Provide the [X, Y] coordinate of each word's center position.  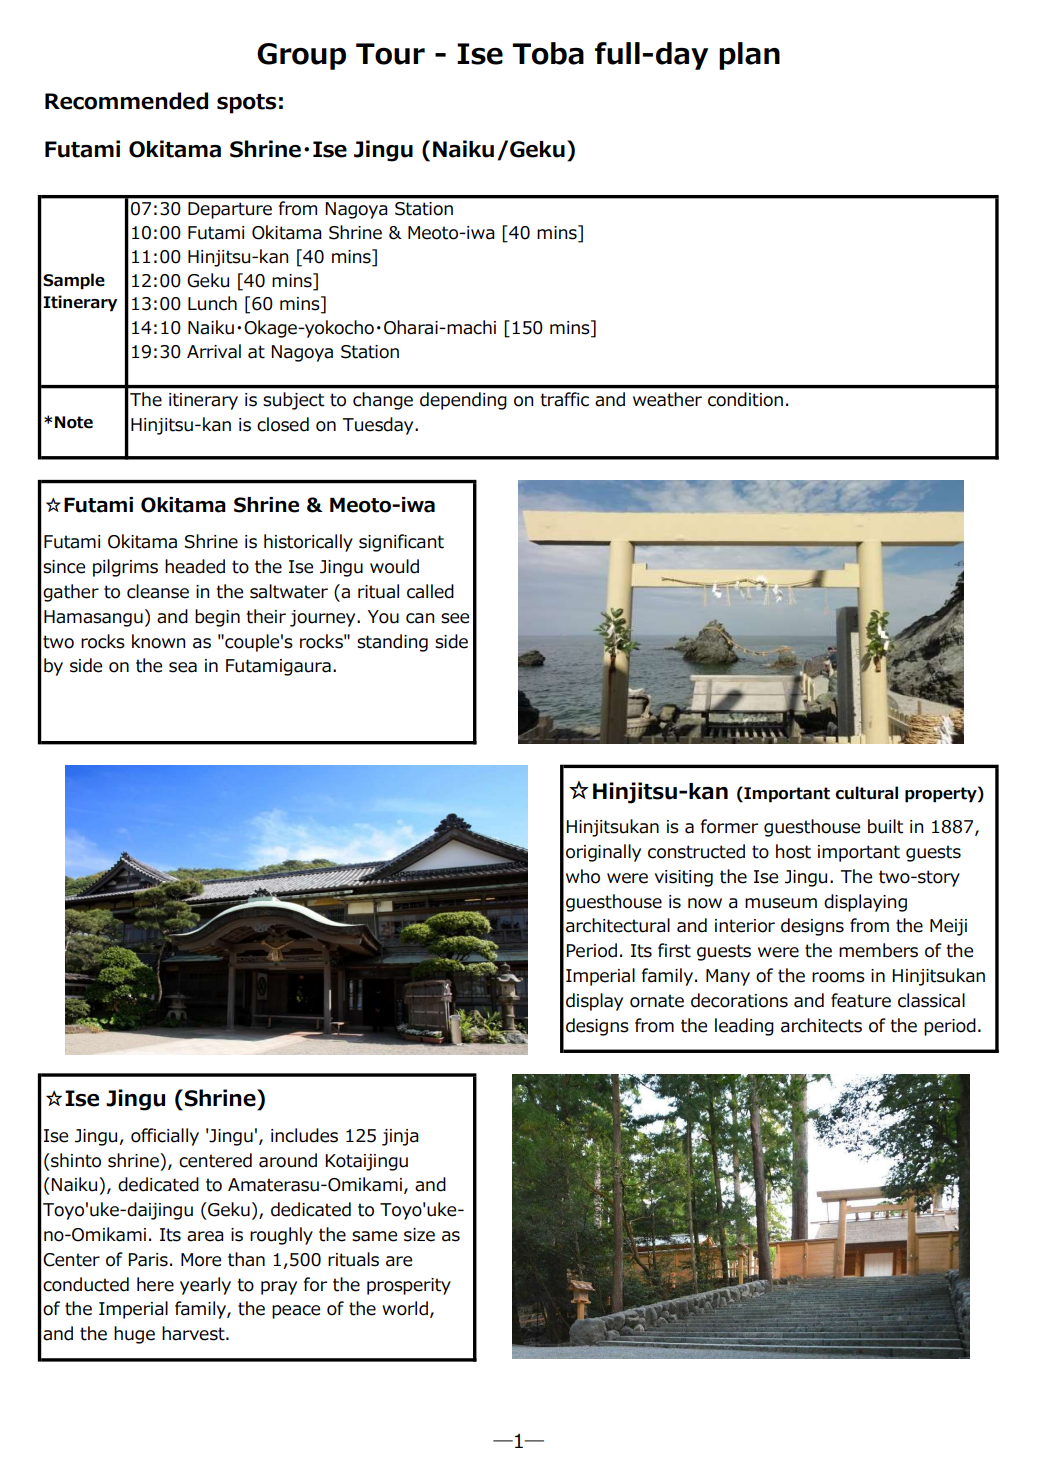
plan [749, 56]
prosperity [409, 1286]
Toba [548, 53]
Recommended [126, 101]
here [155, 1284]
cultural [866, 793]
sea [183, 667]
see [455, 618]
